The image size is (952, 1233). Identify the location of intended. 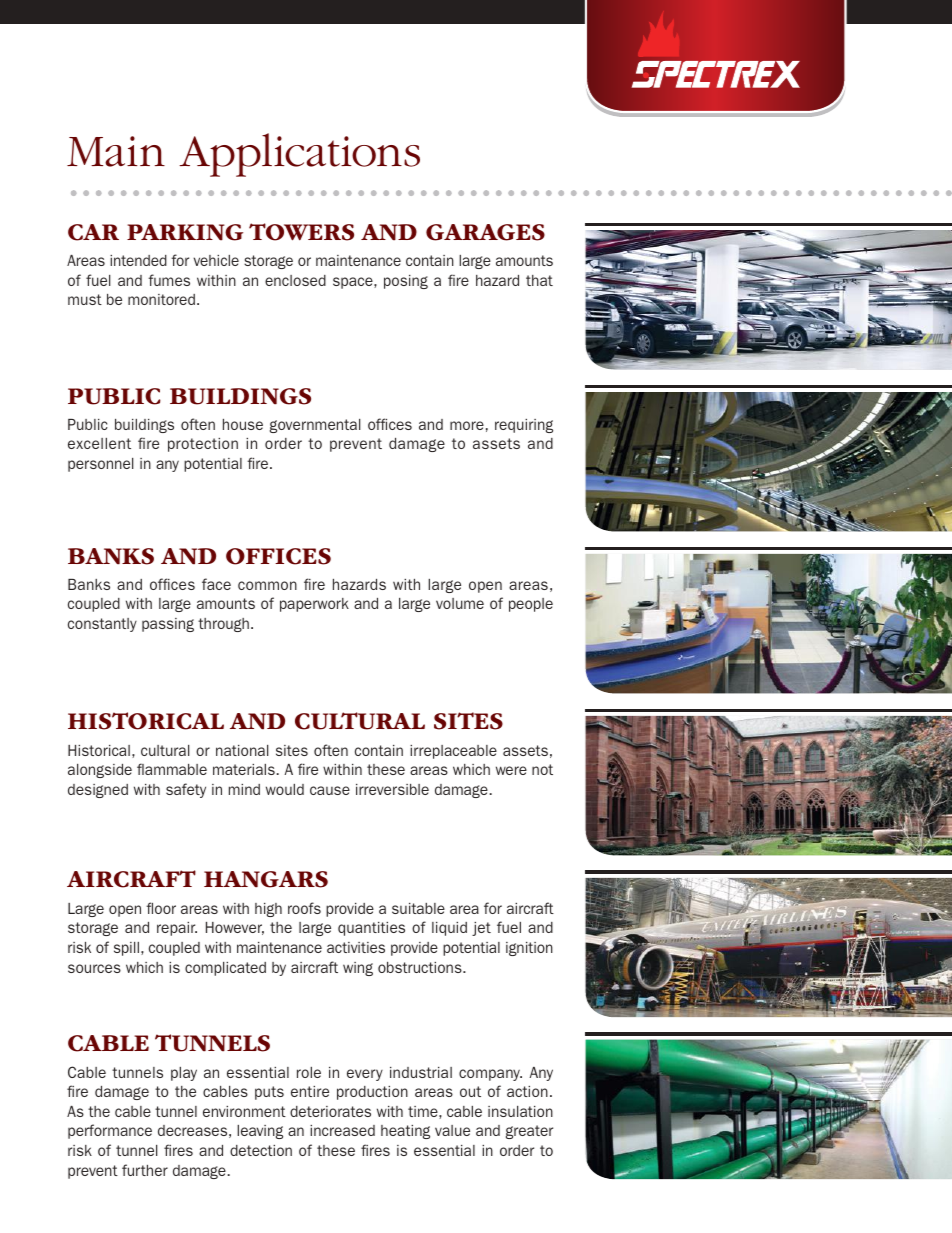
(138, 260).
